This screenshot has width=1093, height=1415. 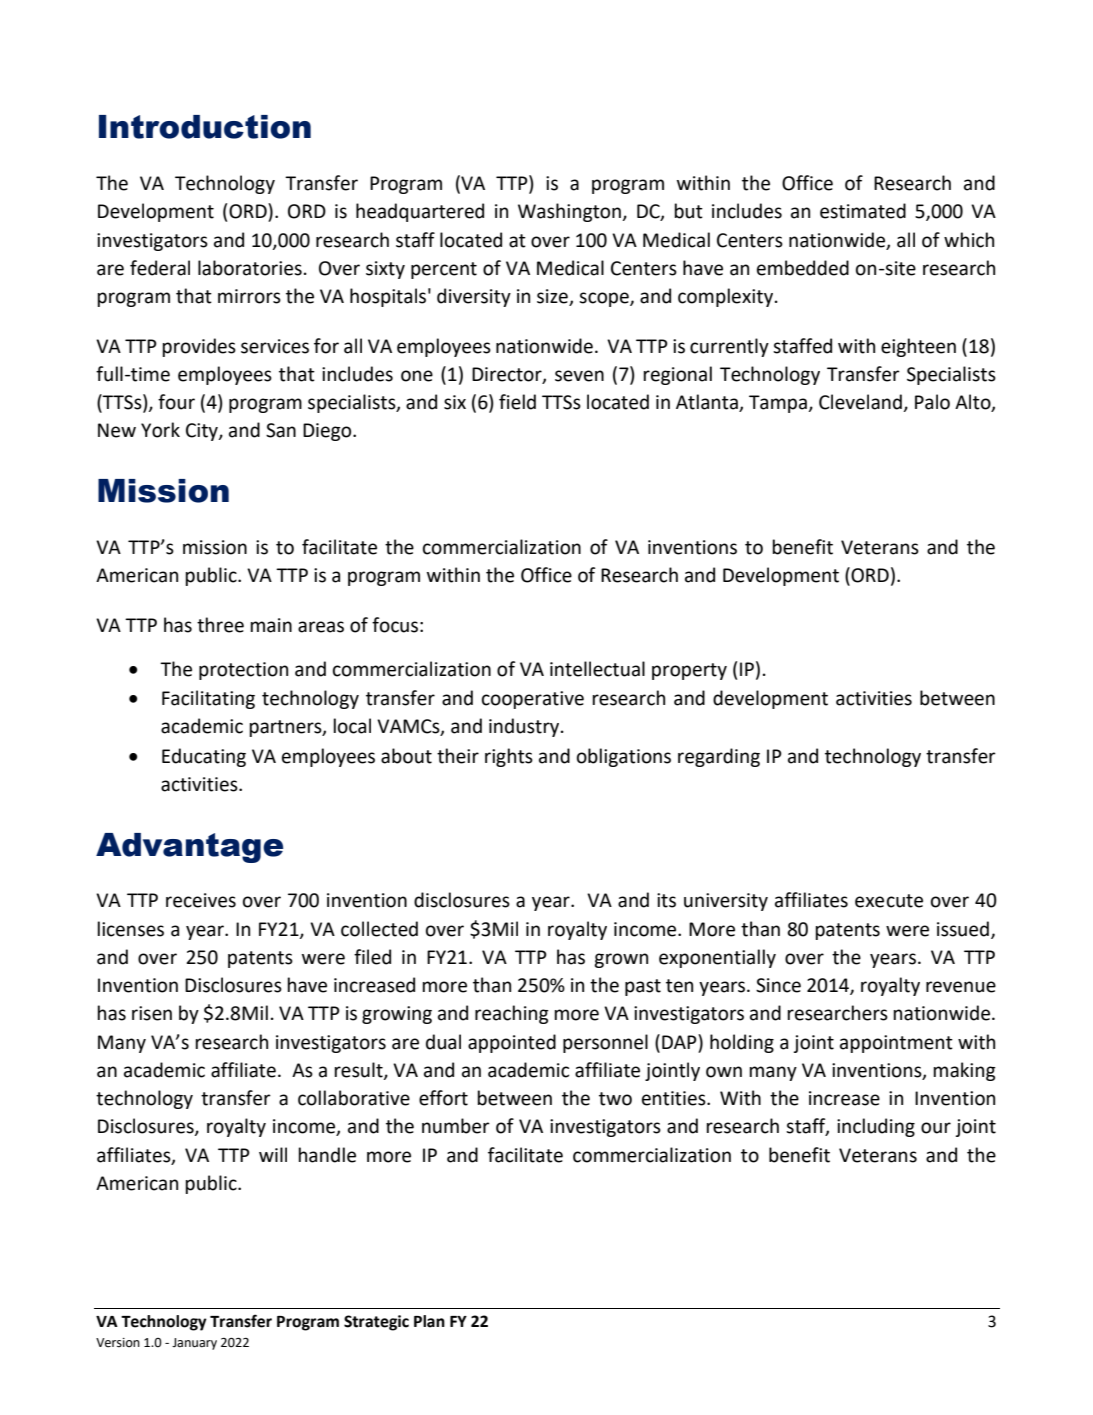 What do you see at coordinates (429, 1321) in the screenshot?
I see `Plan` at bounding box center [429, 1321].
